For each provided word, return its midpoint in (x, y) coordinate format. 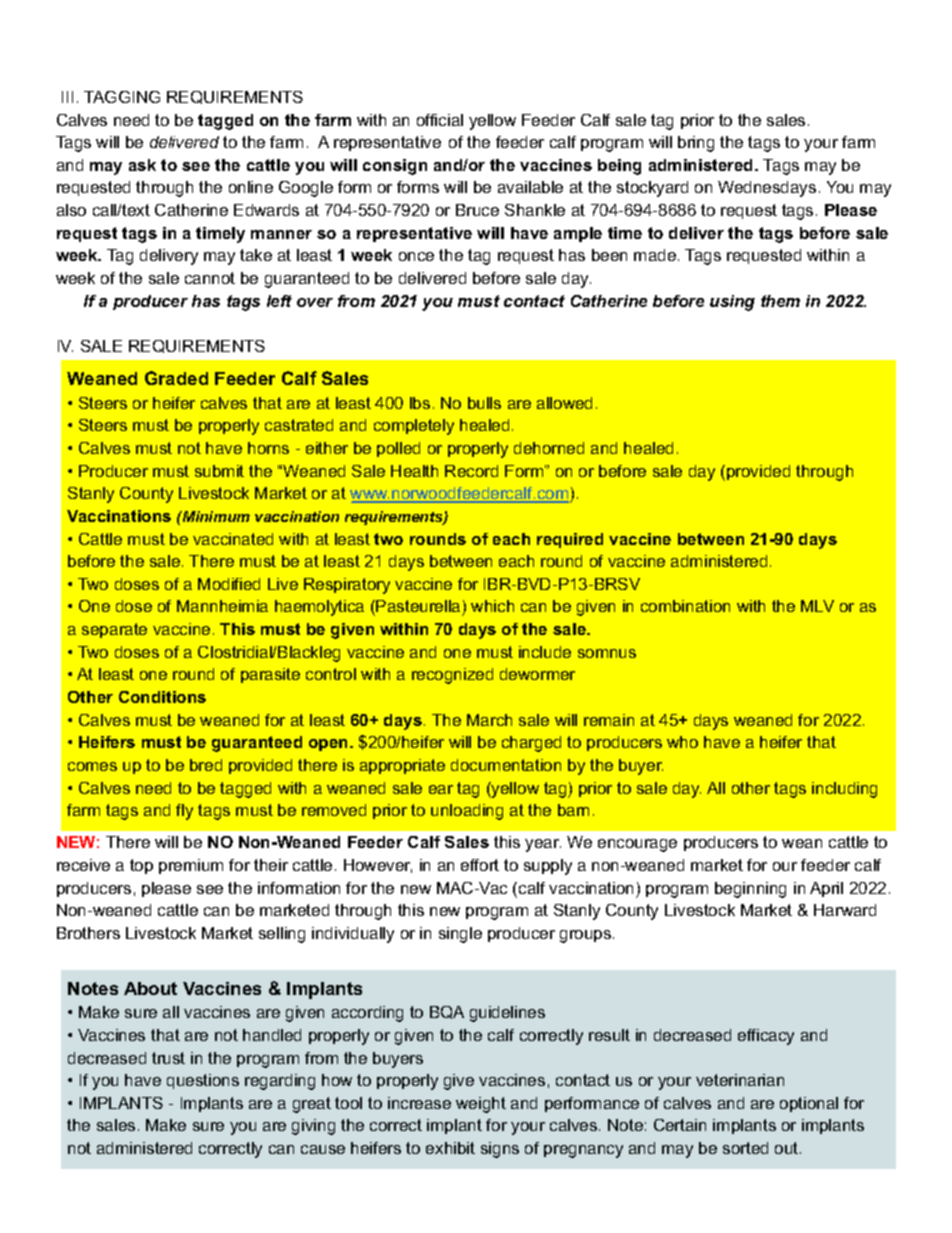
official (440, 120)
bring (696, 144)
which (492, 606)
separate (114, 630)
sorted (745, 1148)
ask (142, 165)
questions (203, 1081)
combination (685, 606)
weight (481, 1105)
